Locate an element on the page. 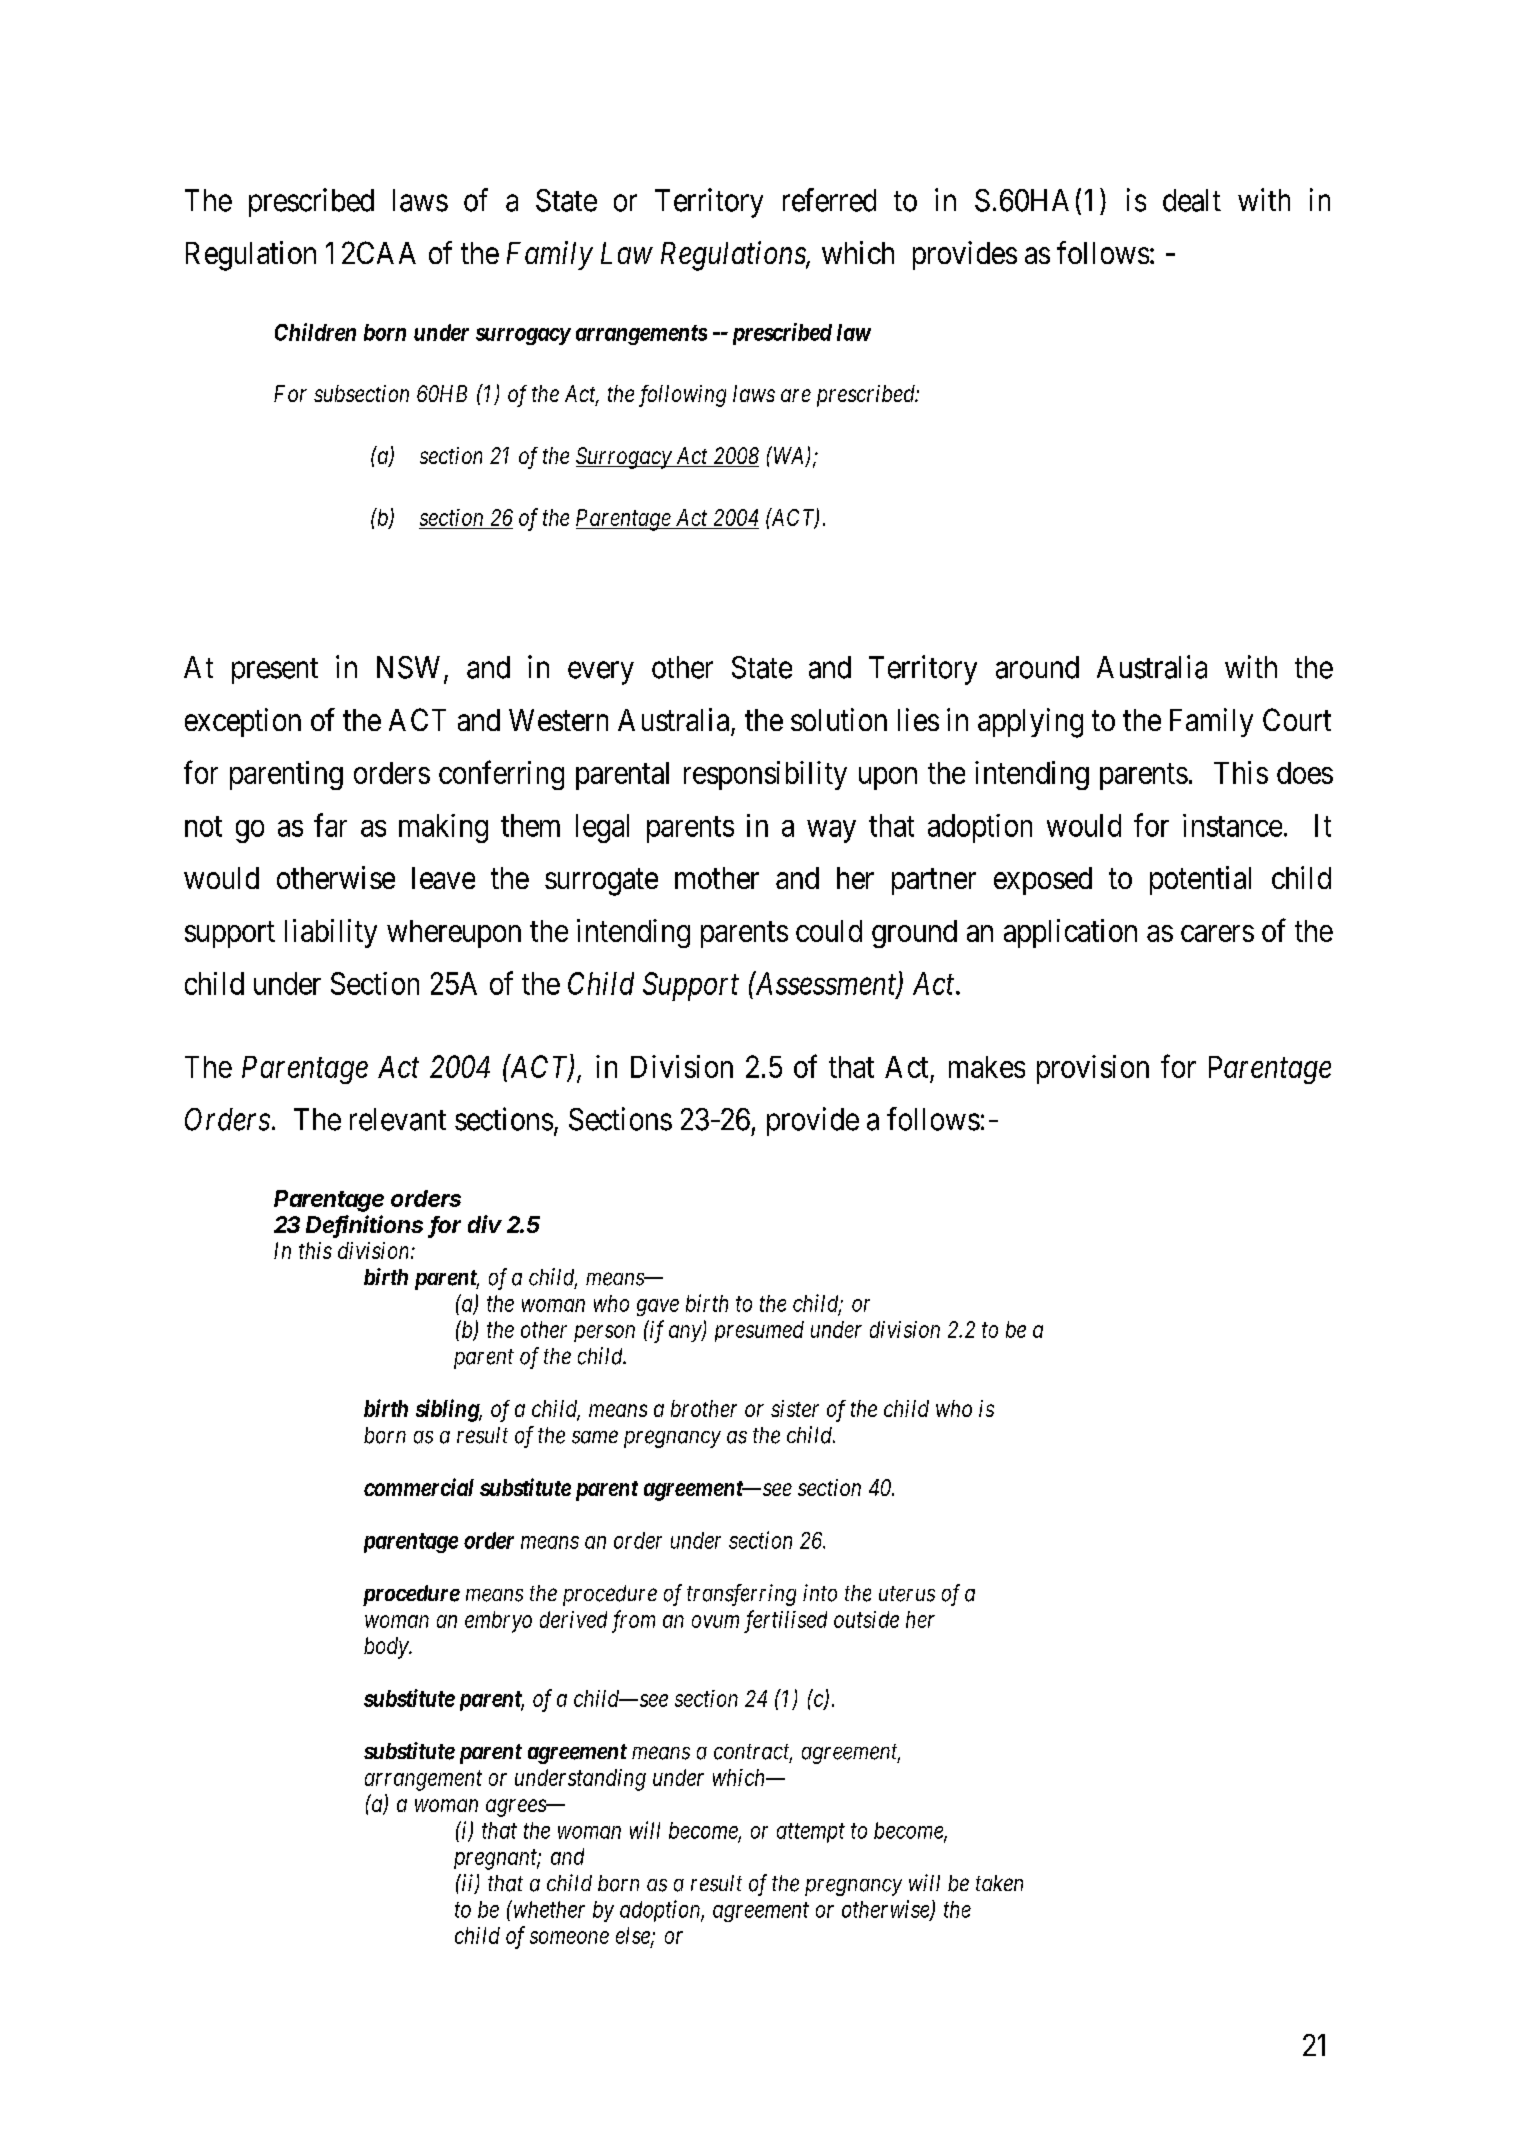 This document has width=1514, height=2143. referred is located at coordinates (829, 200).
